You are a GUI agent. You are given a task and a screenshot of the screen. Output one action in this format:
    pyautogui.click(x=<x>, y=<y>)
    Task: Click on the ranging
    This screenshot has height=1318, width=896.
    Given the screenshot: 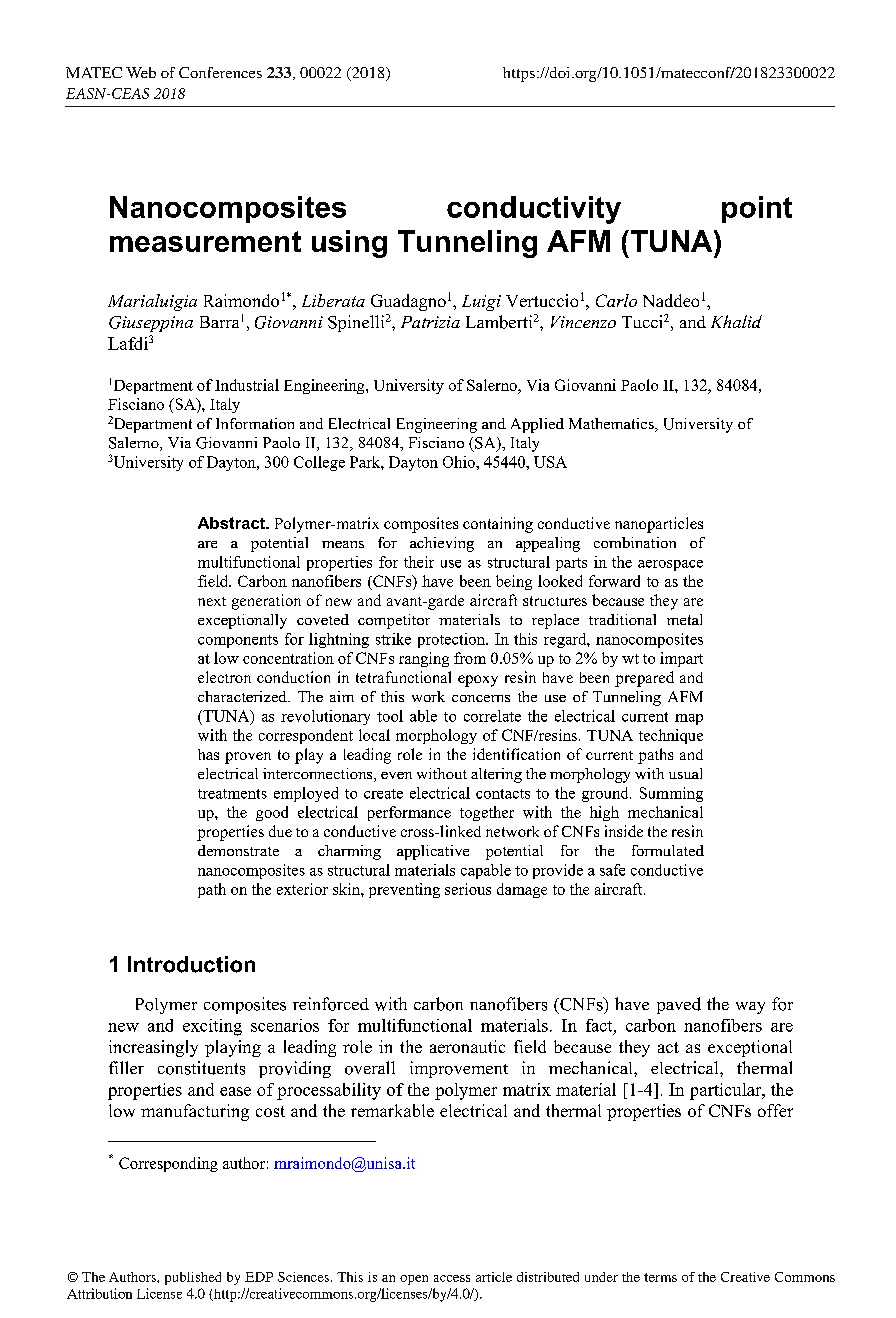 What is the action you would take?
    pyautogui.click(x=424, y=659)
